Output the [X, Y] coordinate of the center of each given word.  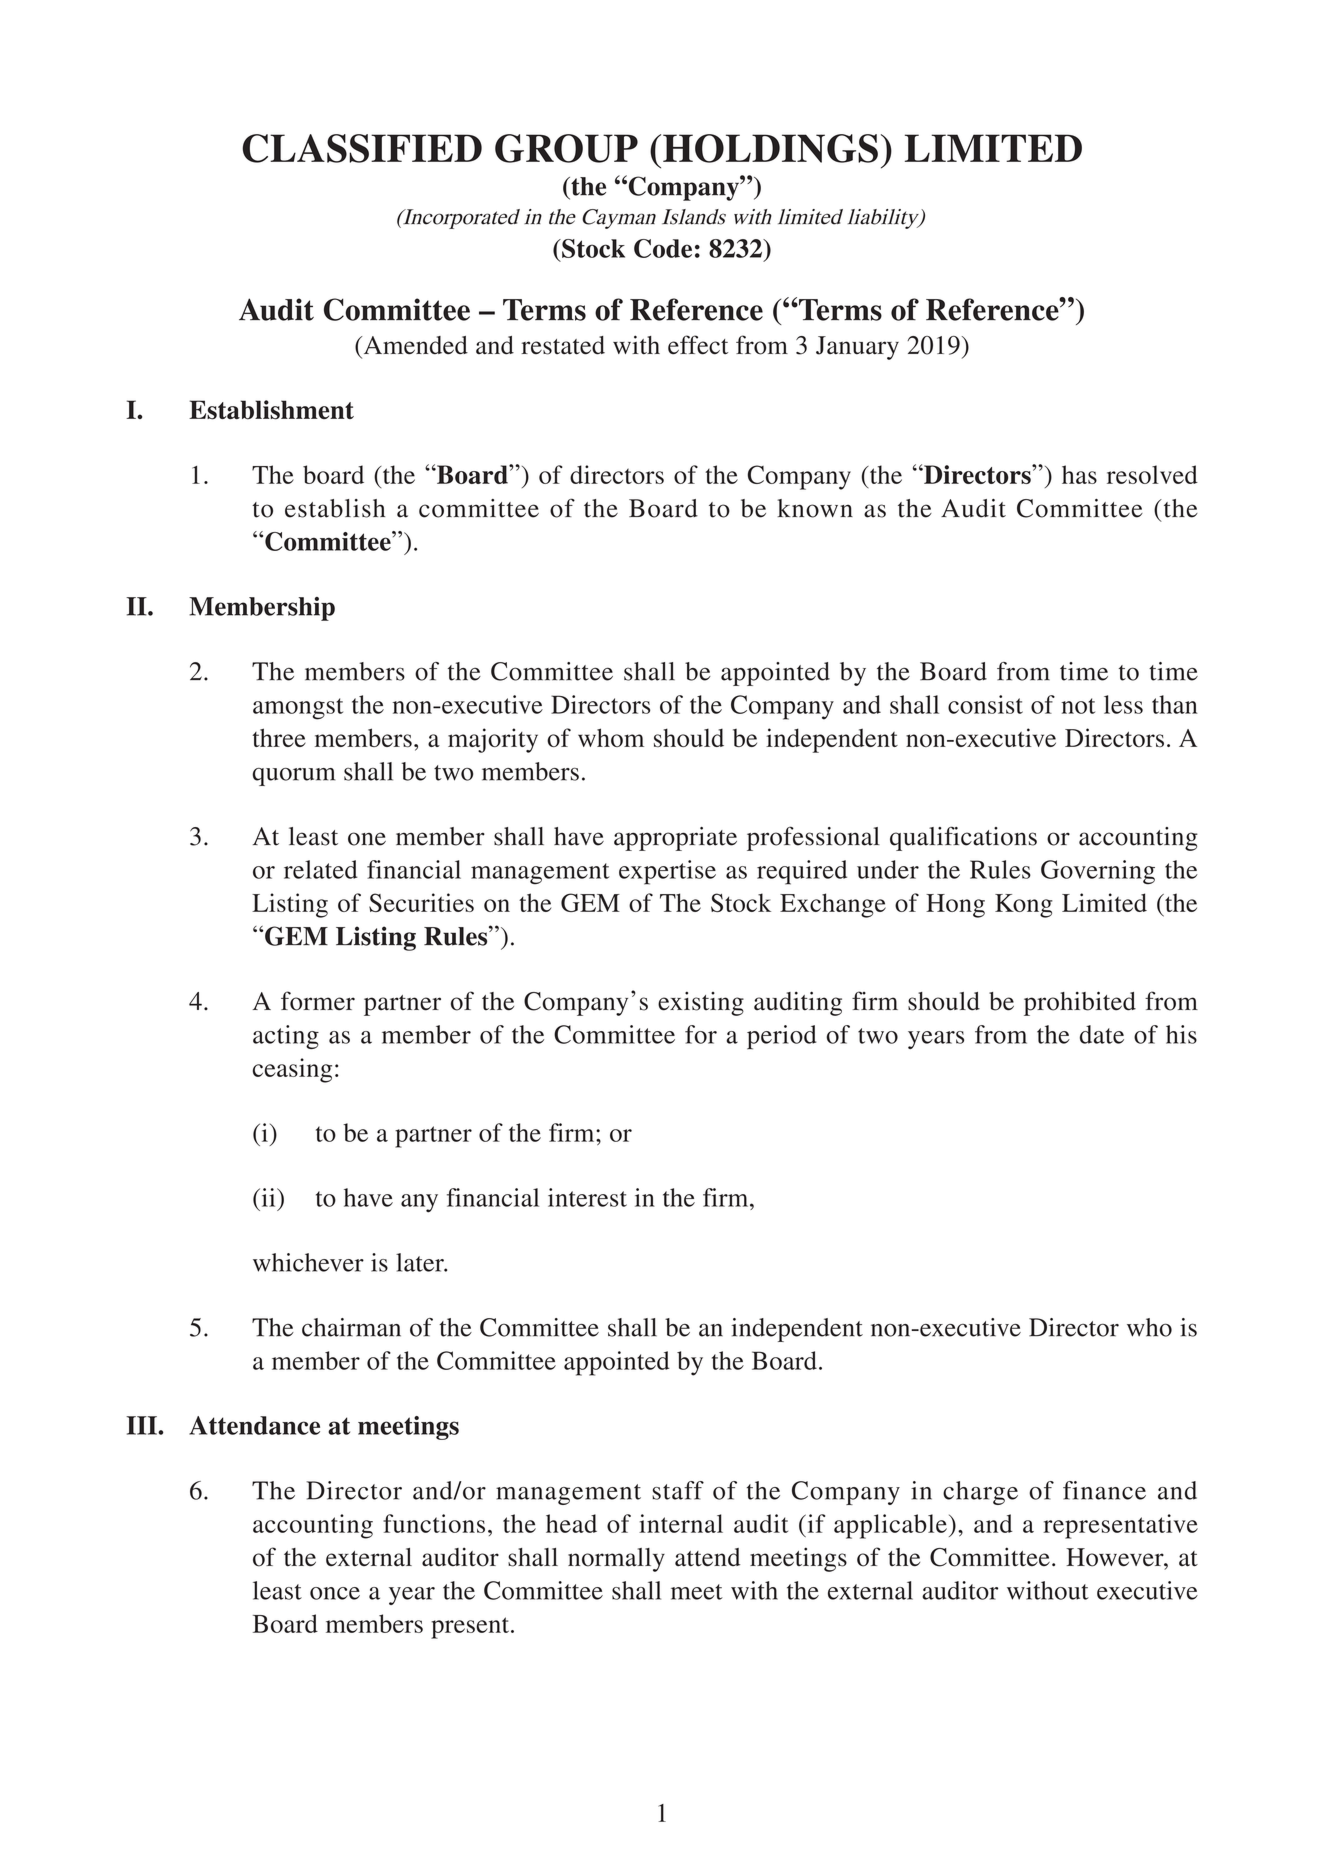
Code [663, 248]
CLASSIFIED [362, 148]
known [815, 508]
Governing [1098, 872]
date [1102, 1034]
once [335, 1593]
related [321, 869]
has [1079, 474]
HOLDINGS [770, 148]
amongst [298, 709]
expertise [667, 872]
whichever [308, 1262]
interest [587, 1197]
